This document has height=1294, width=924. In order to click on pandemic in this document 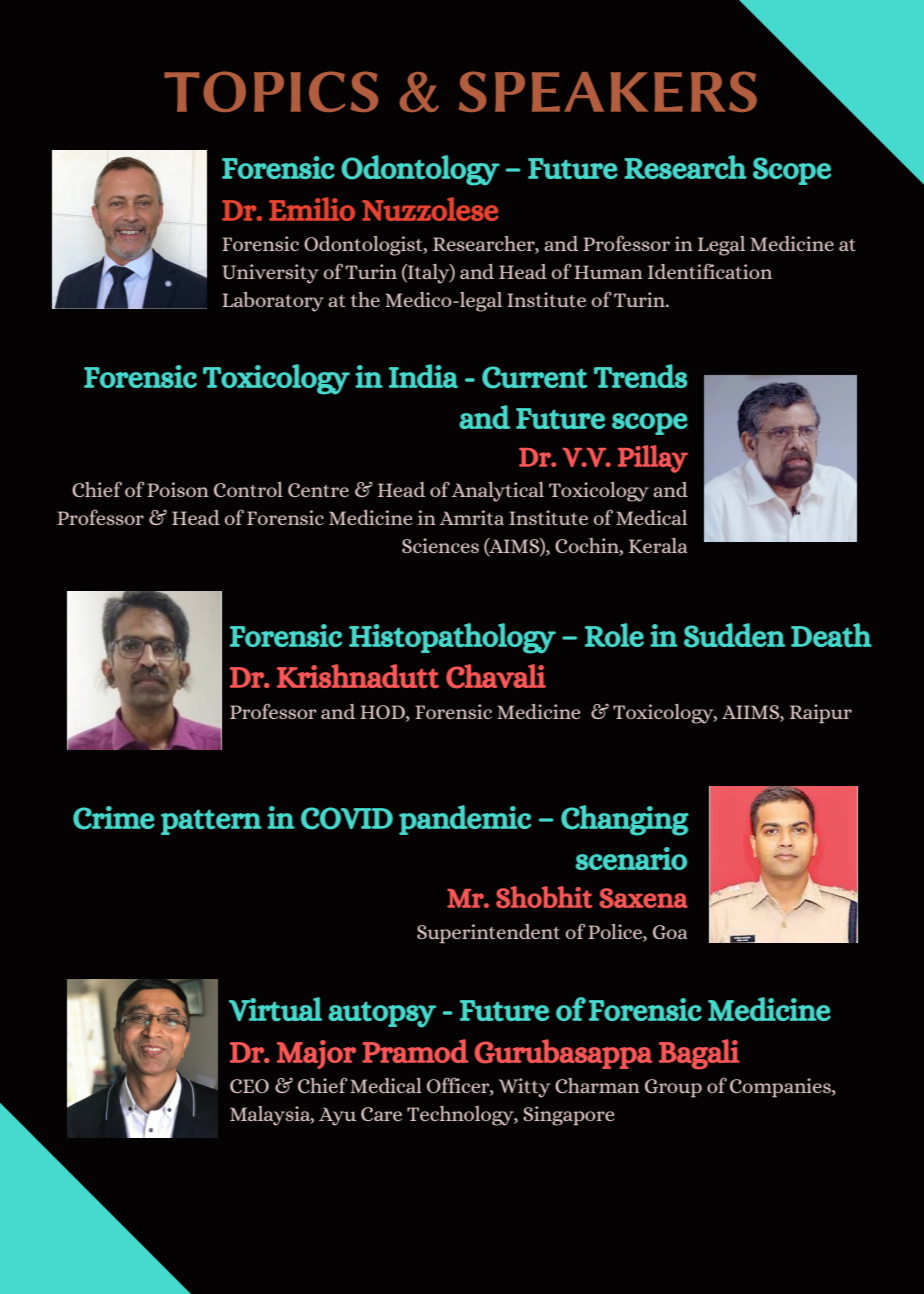, I will do `click(465, 820)`.
